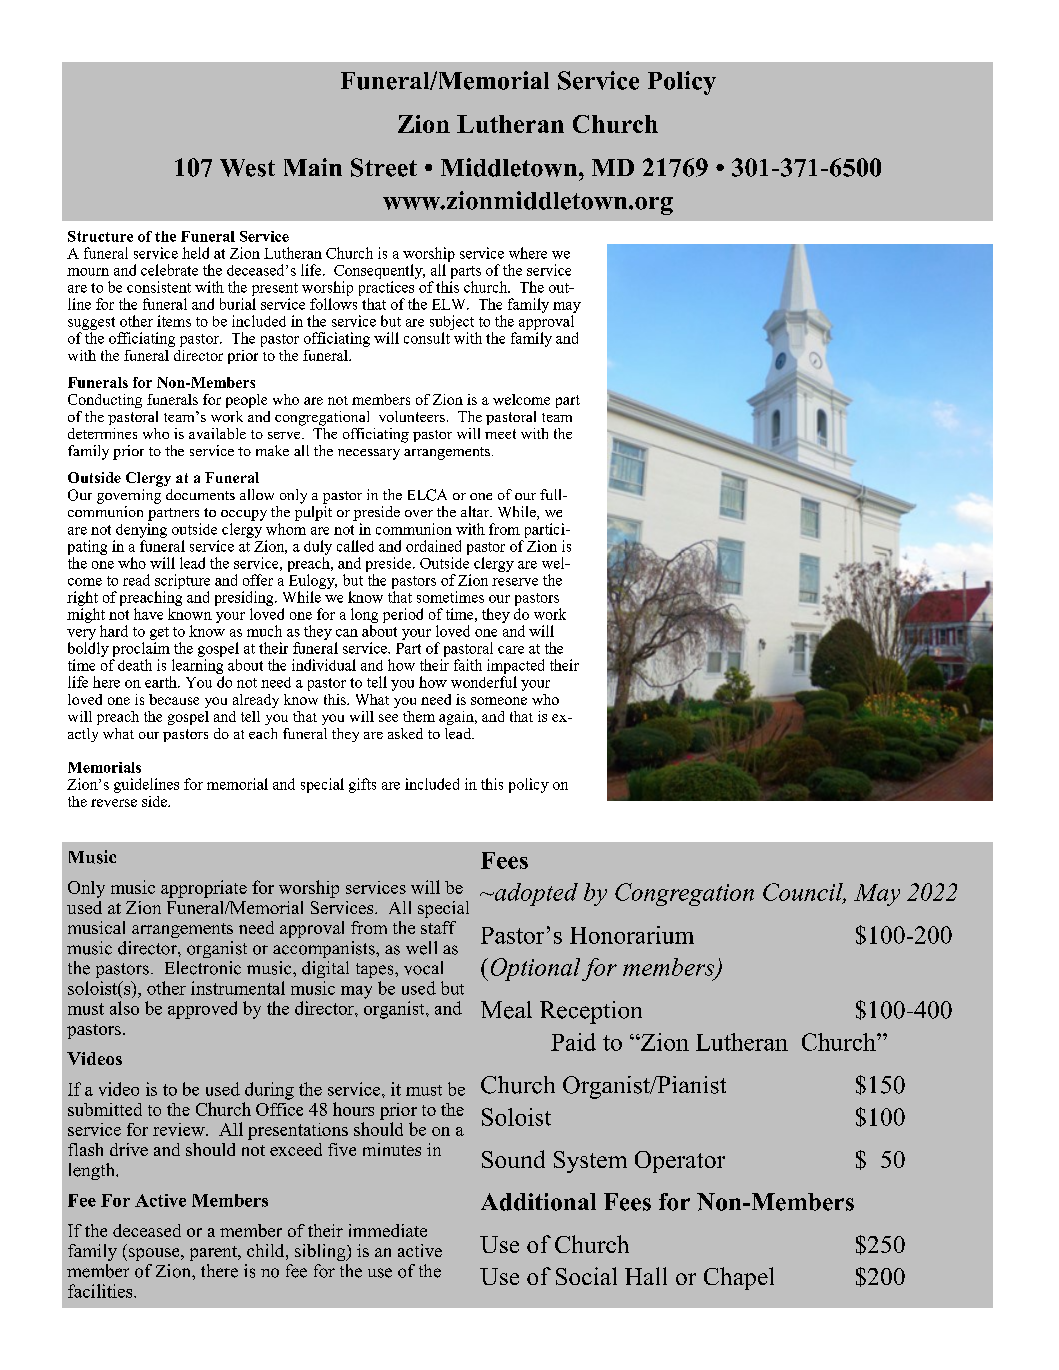  Describe the element at coordinates (586, 1276) in the image. I see `Social` at that location.
